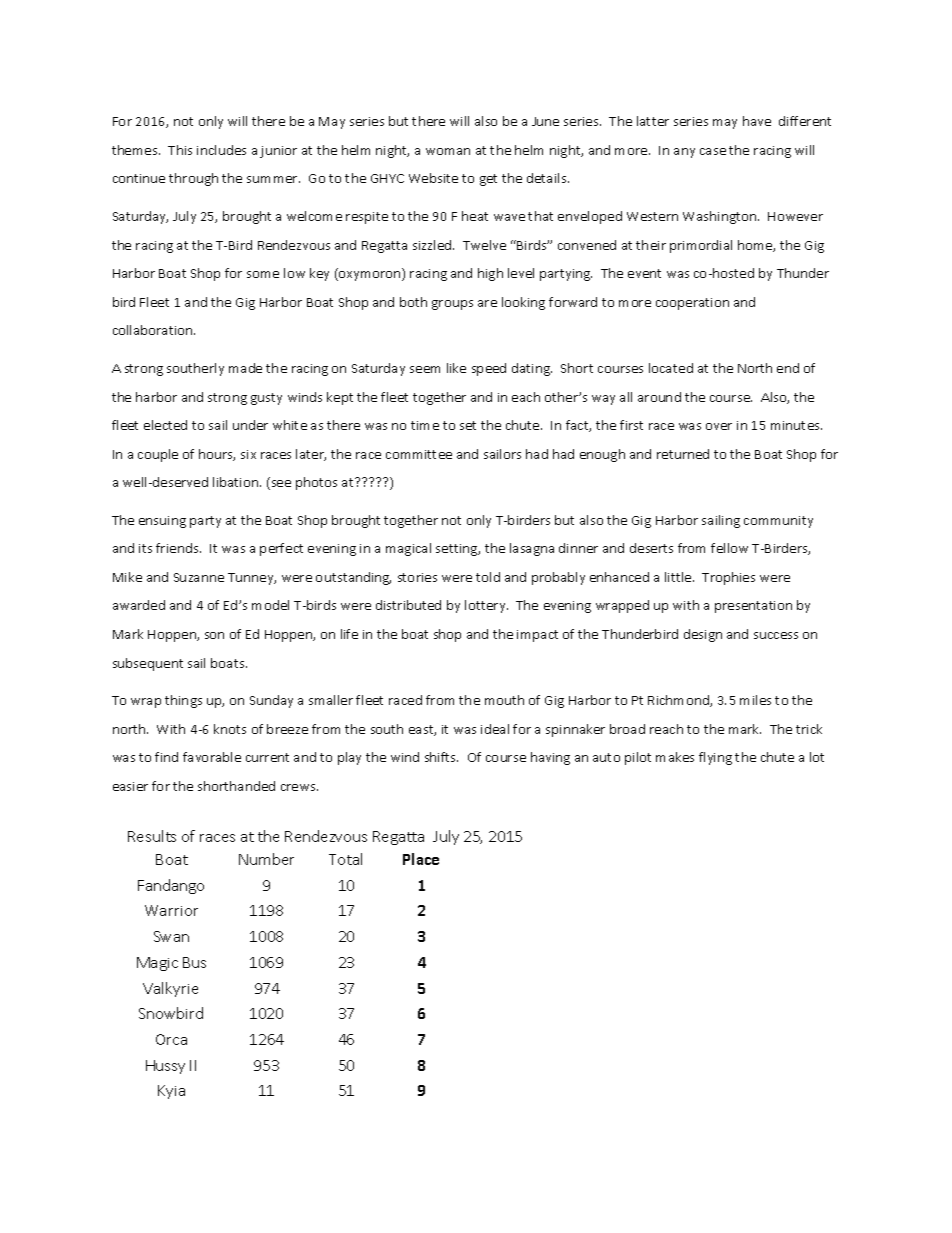 Image resolution: width=952 pixels, height=1233 pixels. What do you see at coordinates (715, 758) in the image?
I see `flying` at bounding box center [715, 758].
